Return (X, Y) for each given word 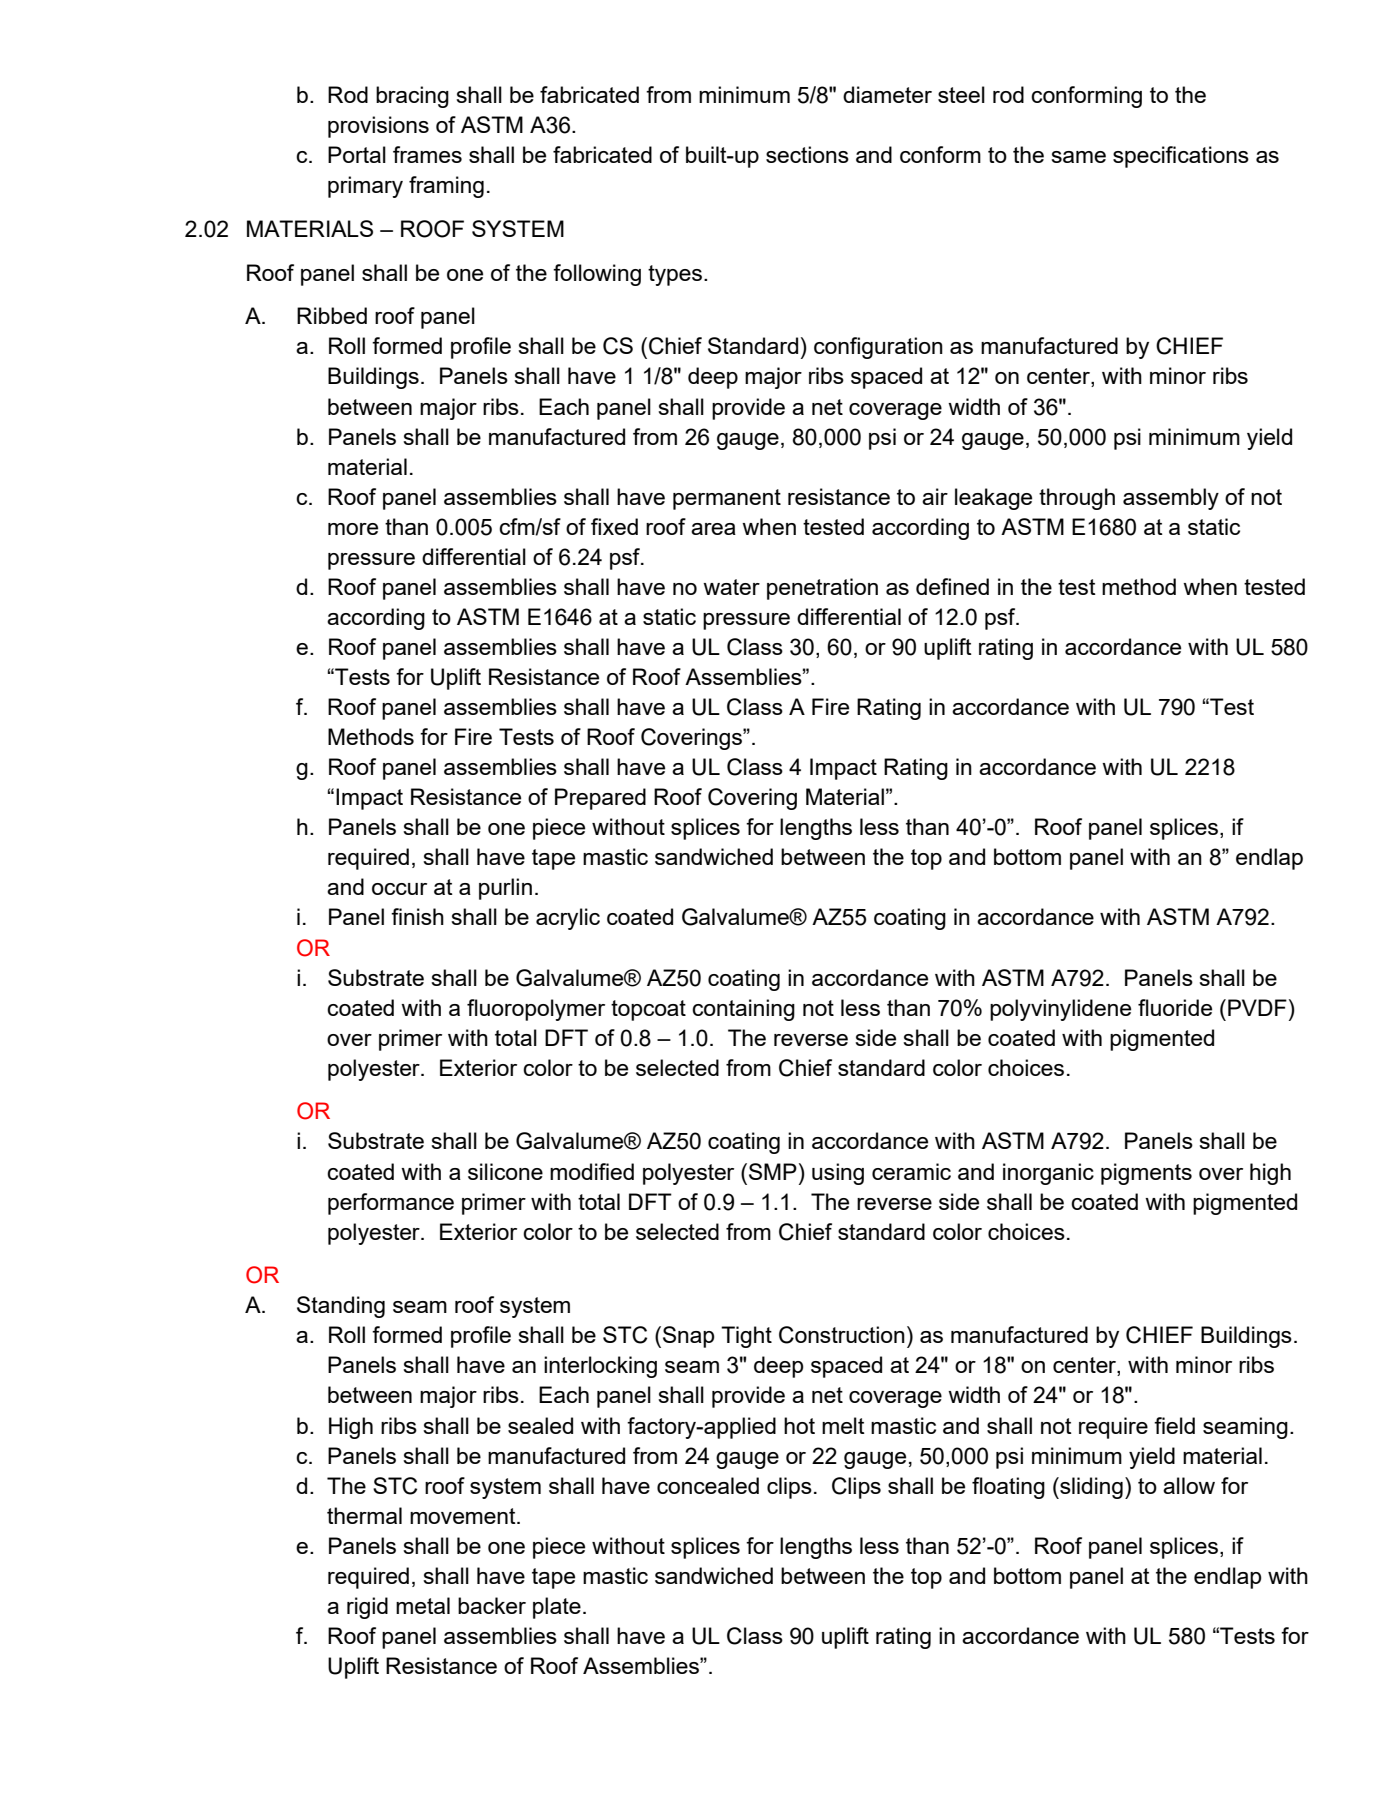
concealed (708, 1485)
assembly (1171, 499)
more (353, 529)
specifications (1181, 157)
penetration (822, 589)
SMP (773, 1171)
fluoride (1175, 1007)
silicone (505, 1171)
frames (427, 154)
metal (423, 1605)
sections (807, 154)
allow (1189, 1485)
